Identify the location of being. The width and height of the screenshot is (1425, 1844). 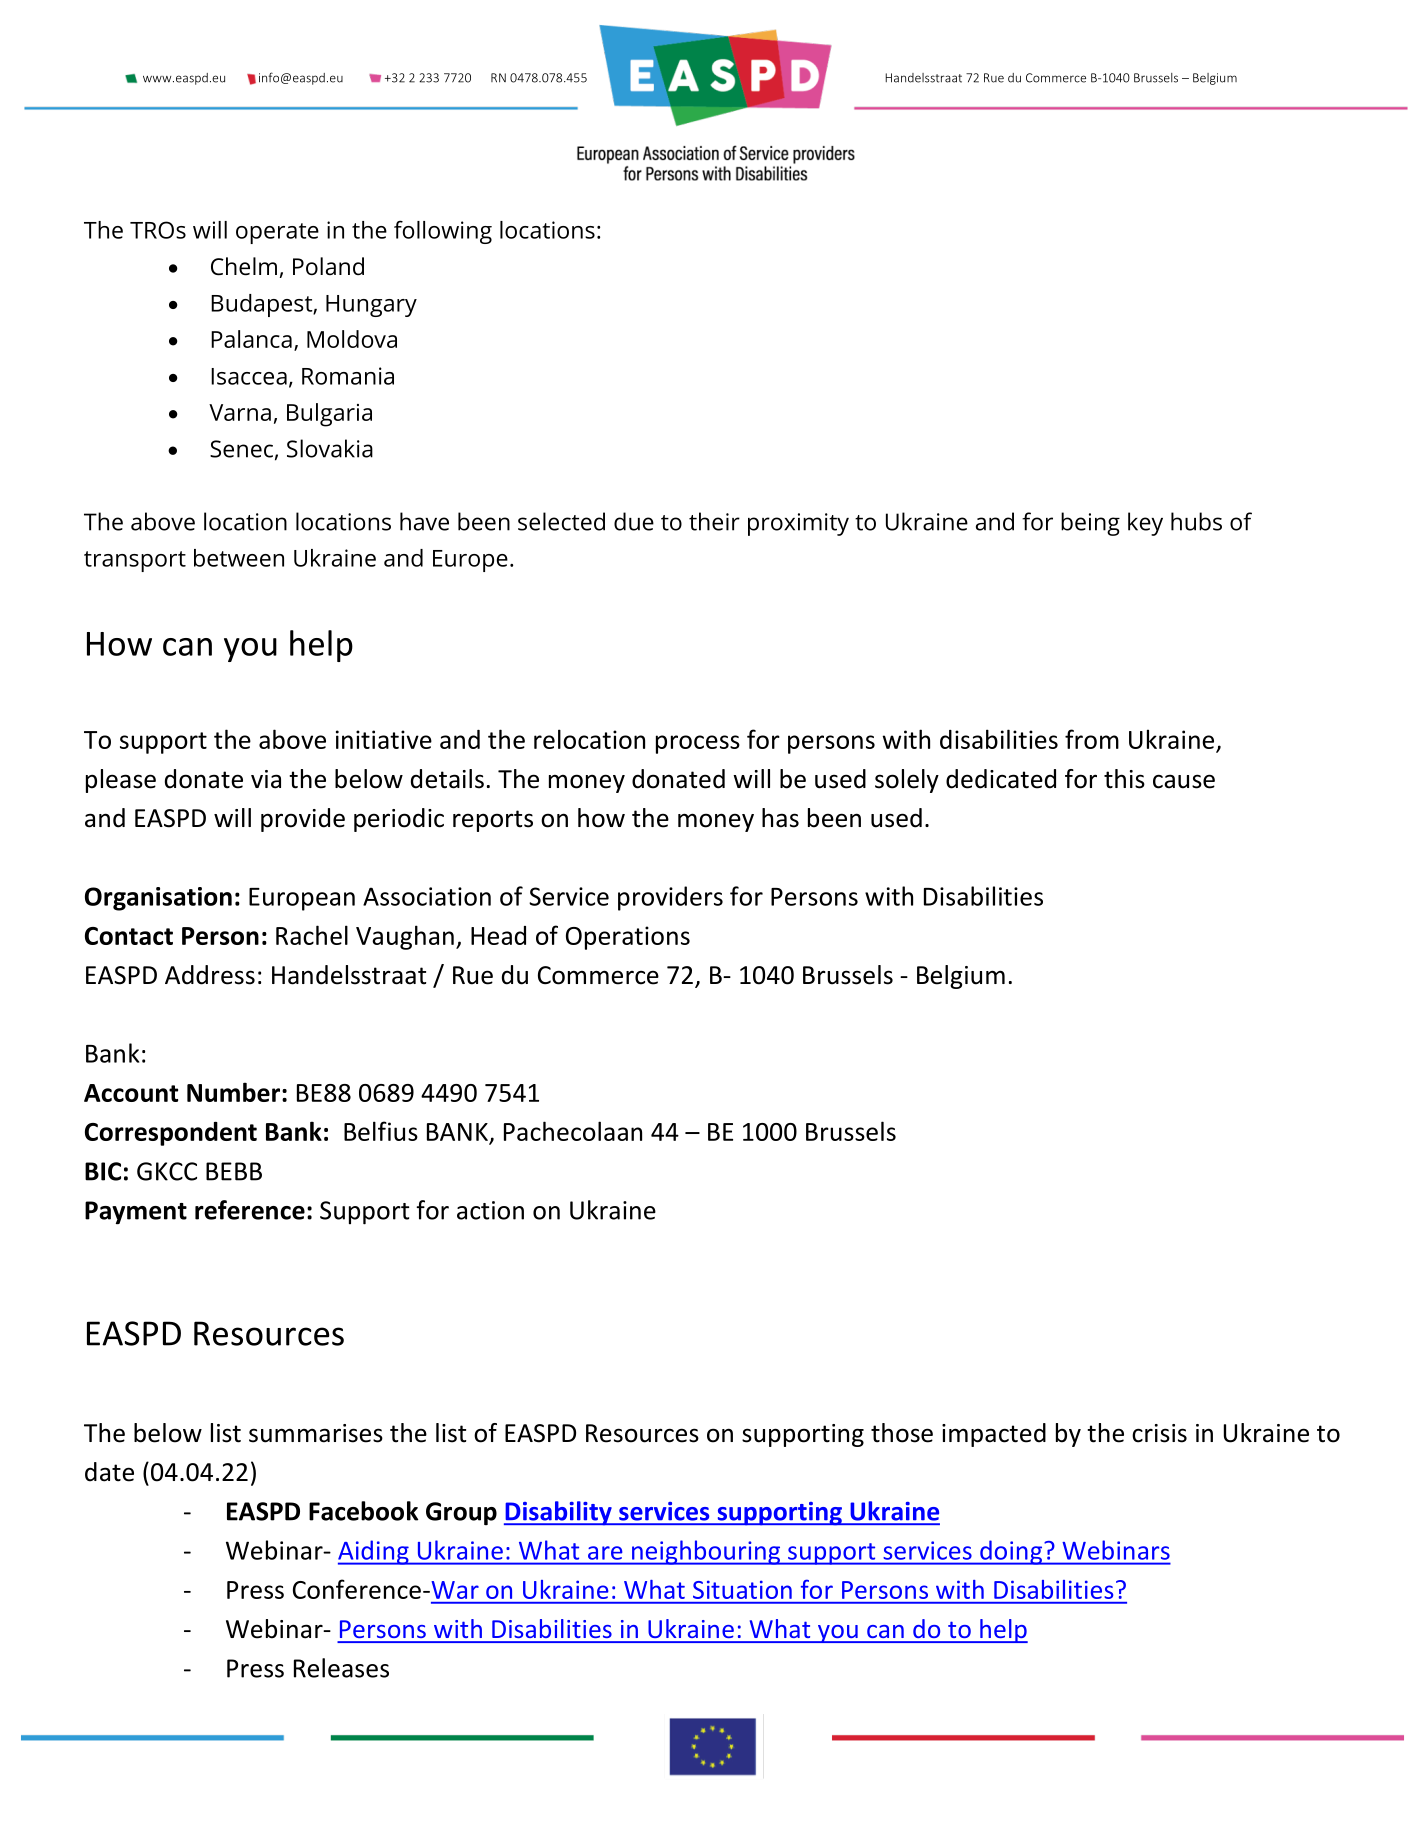
(1090, 524).
